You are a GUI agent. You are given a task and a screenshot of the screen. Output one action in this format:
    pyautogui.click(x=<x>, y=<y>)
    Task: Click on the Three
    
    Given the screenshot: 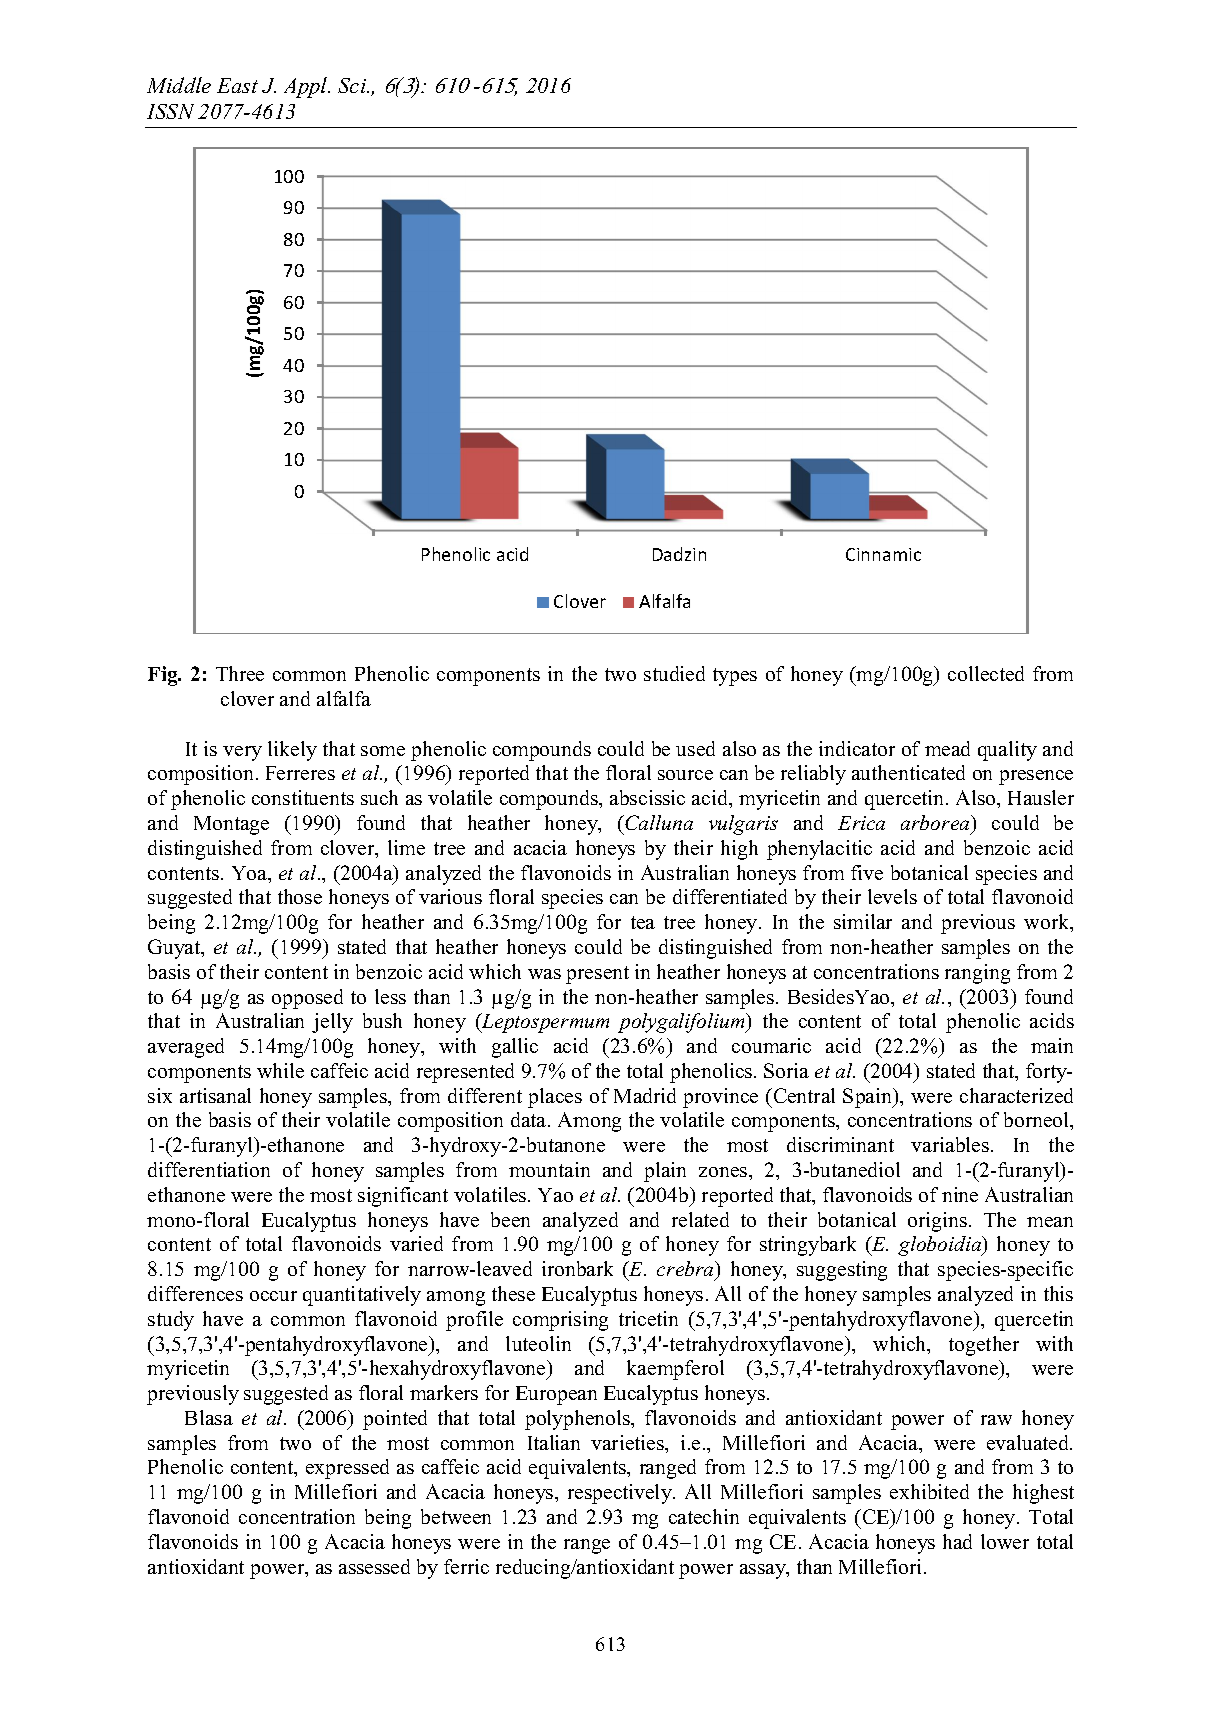 What is the action you would take?
    pyautogui.click(x=240, y=673)
